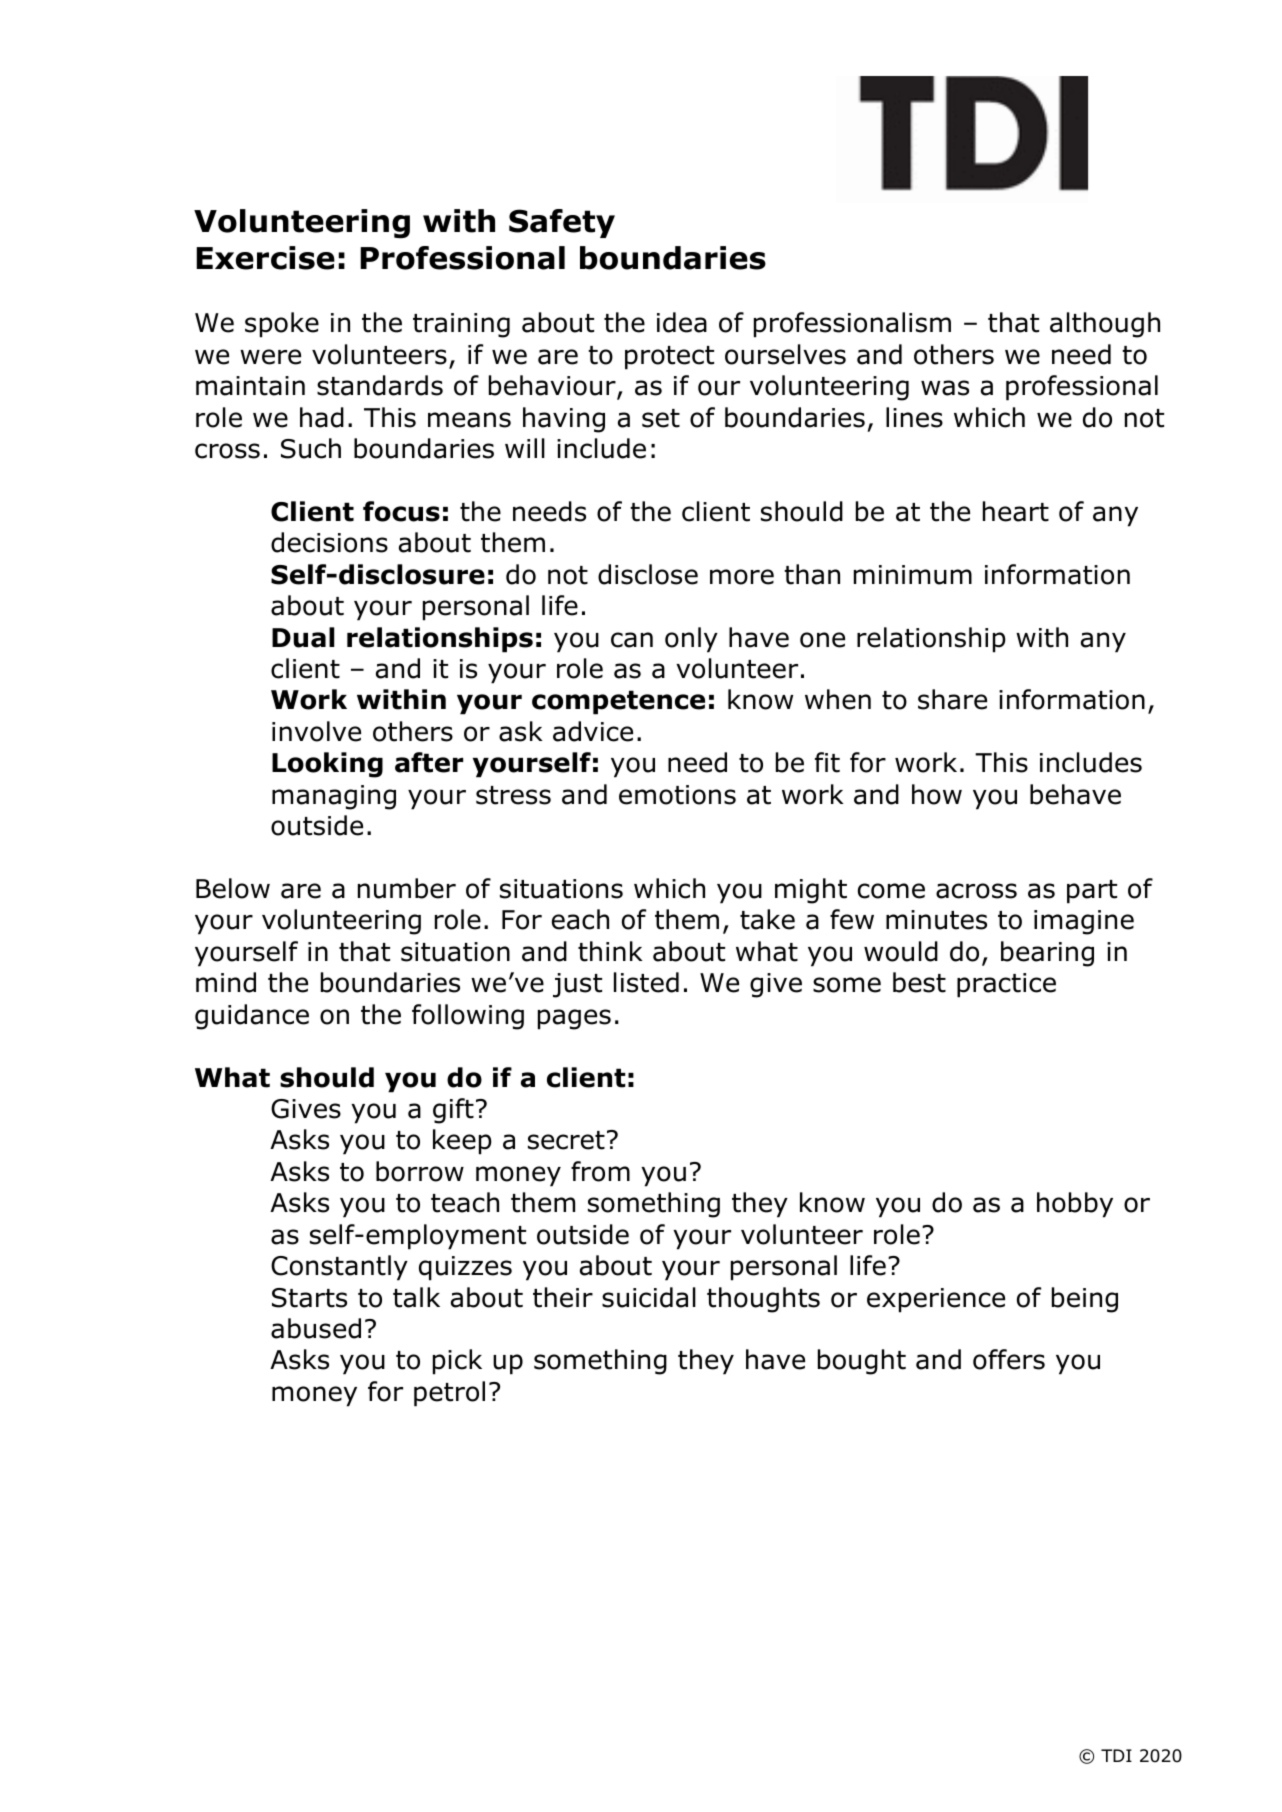 The height and width of the screenshot is (1812, 1282). I want to click on Constantly, so click(339, 1268).
